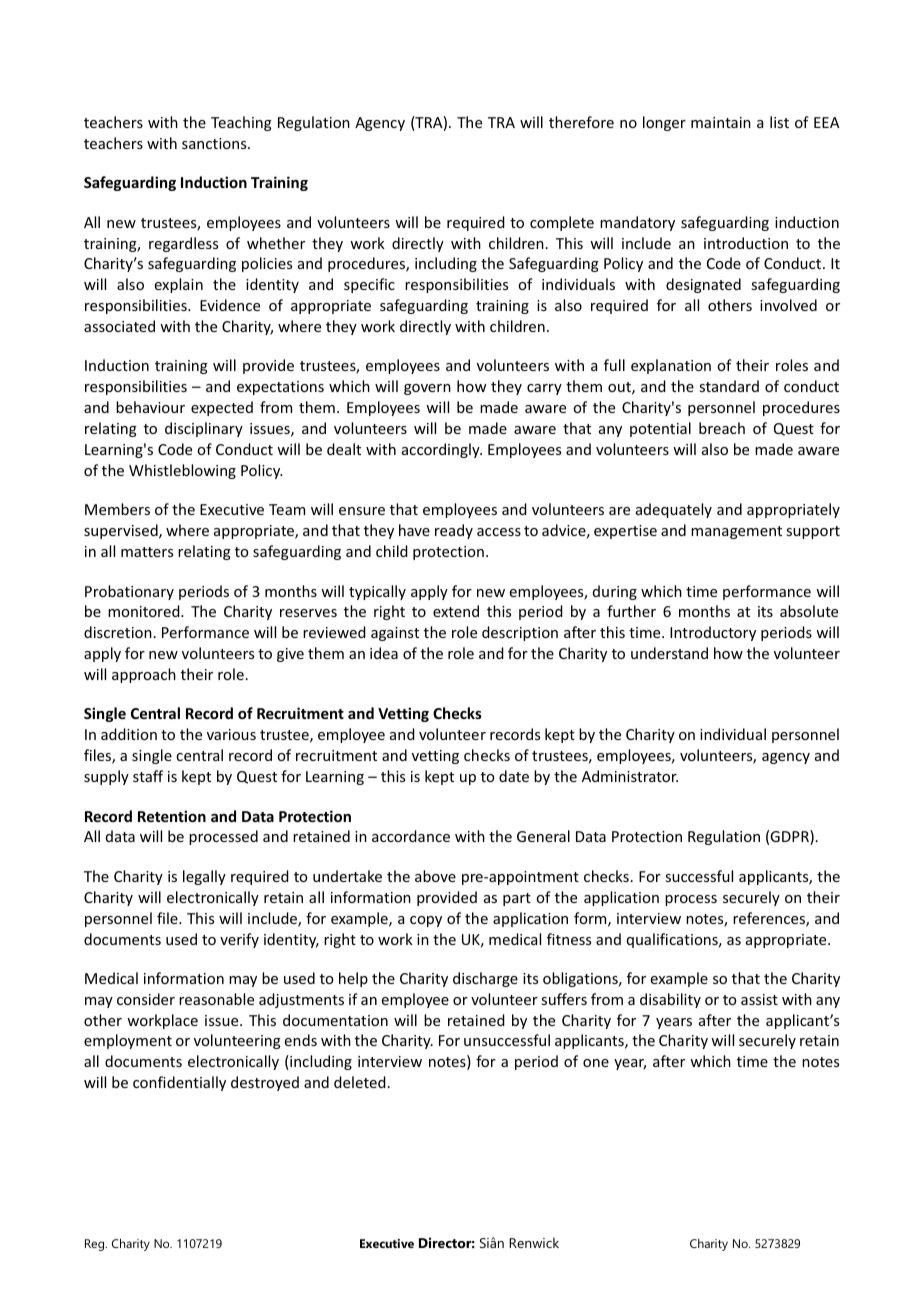 The height and width of the page is (1308, 924). What do you see at coordinates (435, 876) in the page?
I see `above` at bounding box center [435, 876].
